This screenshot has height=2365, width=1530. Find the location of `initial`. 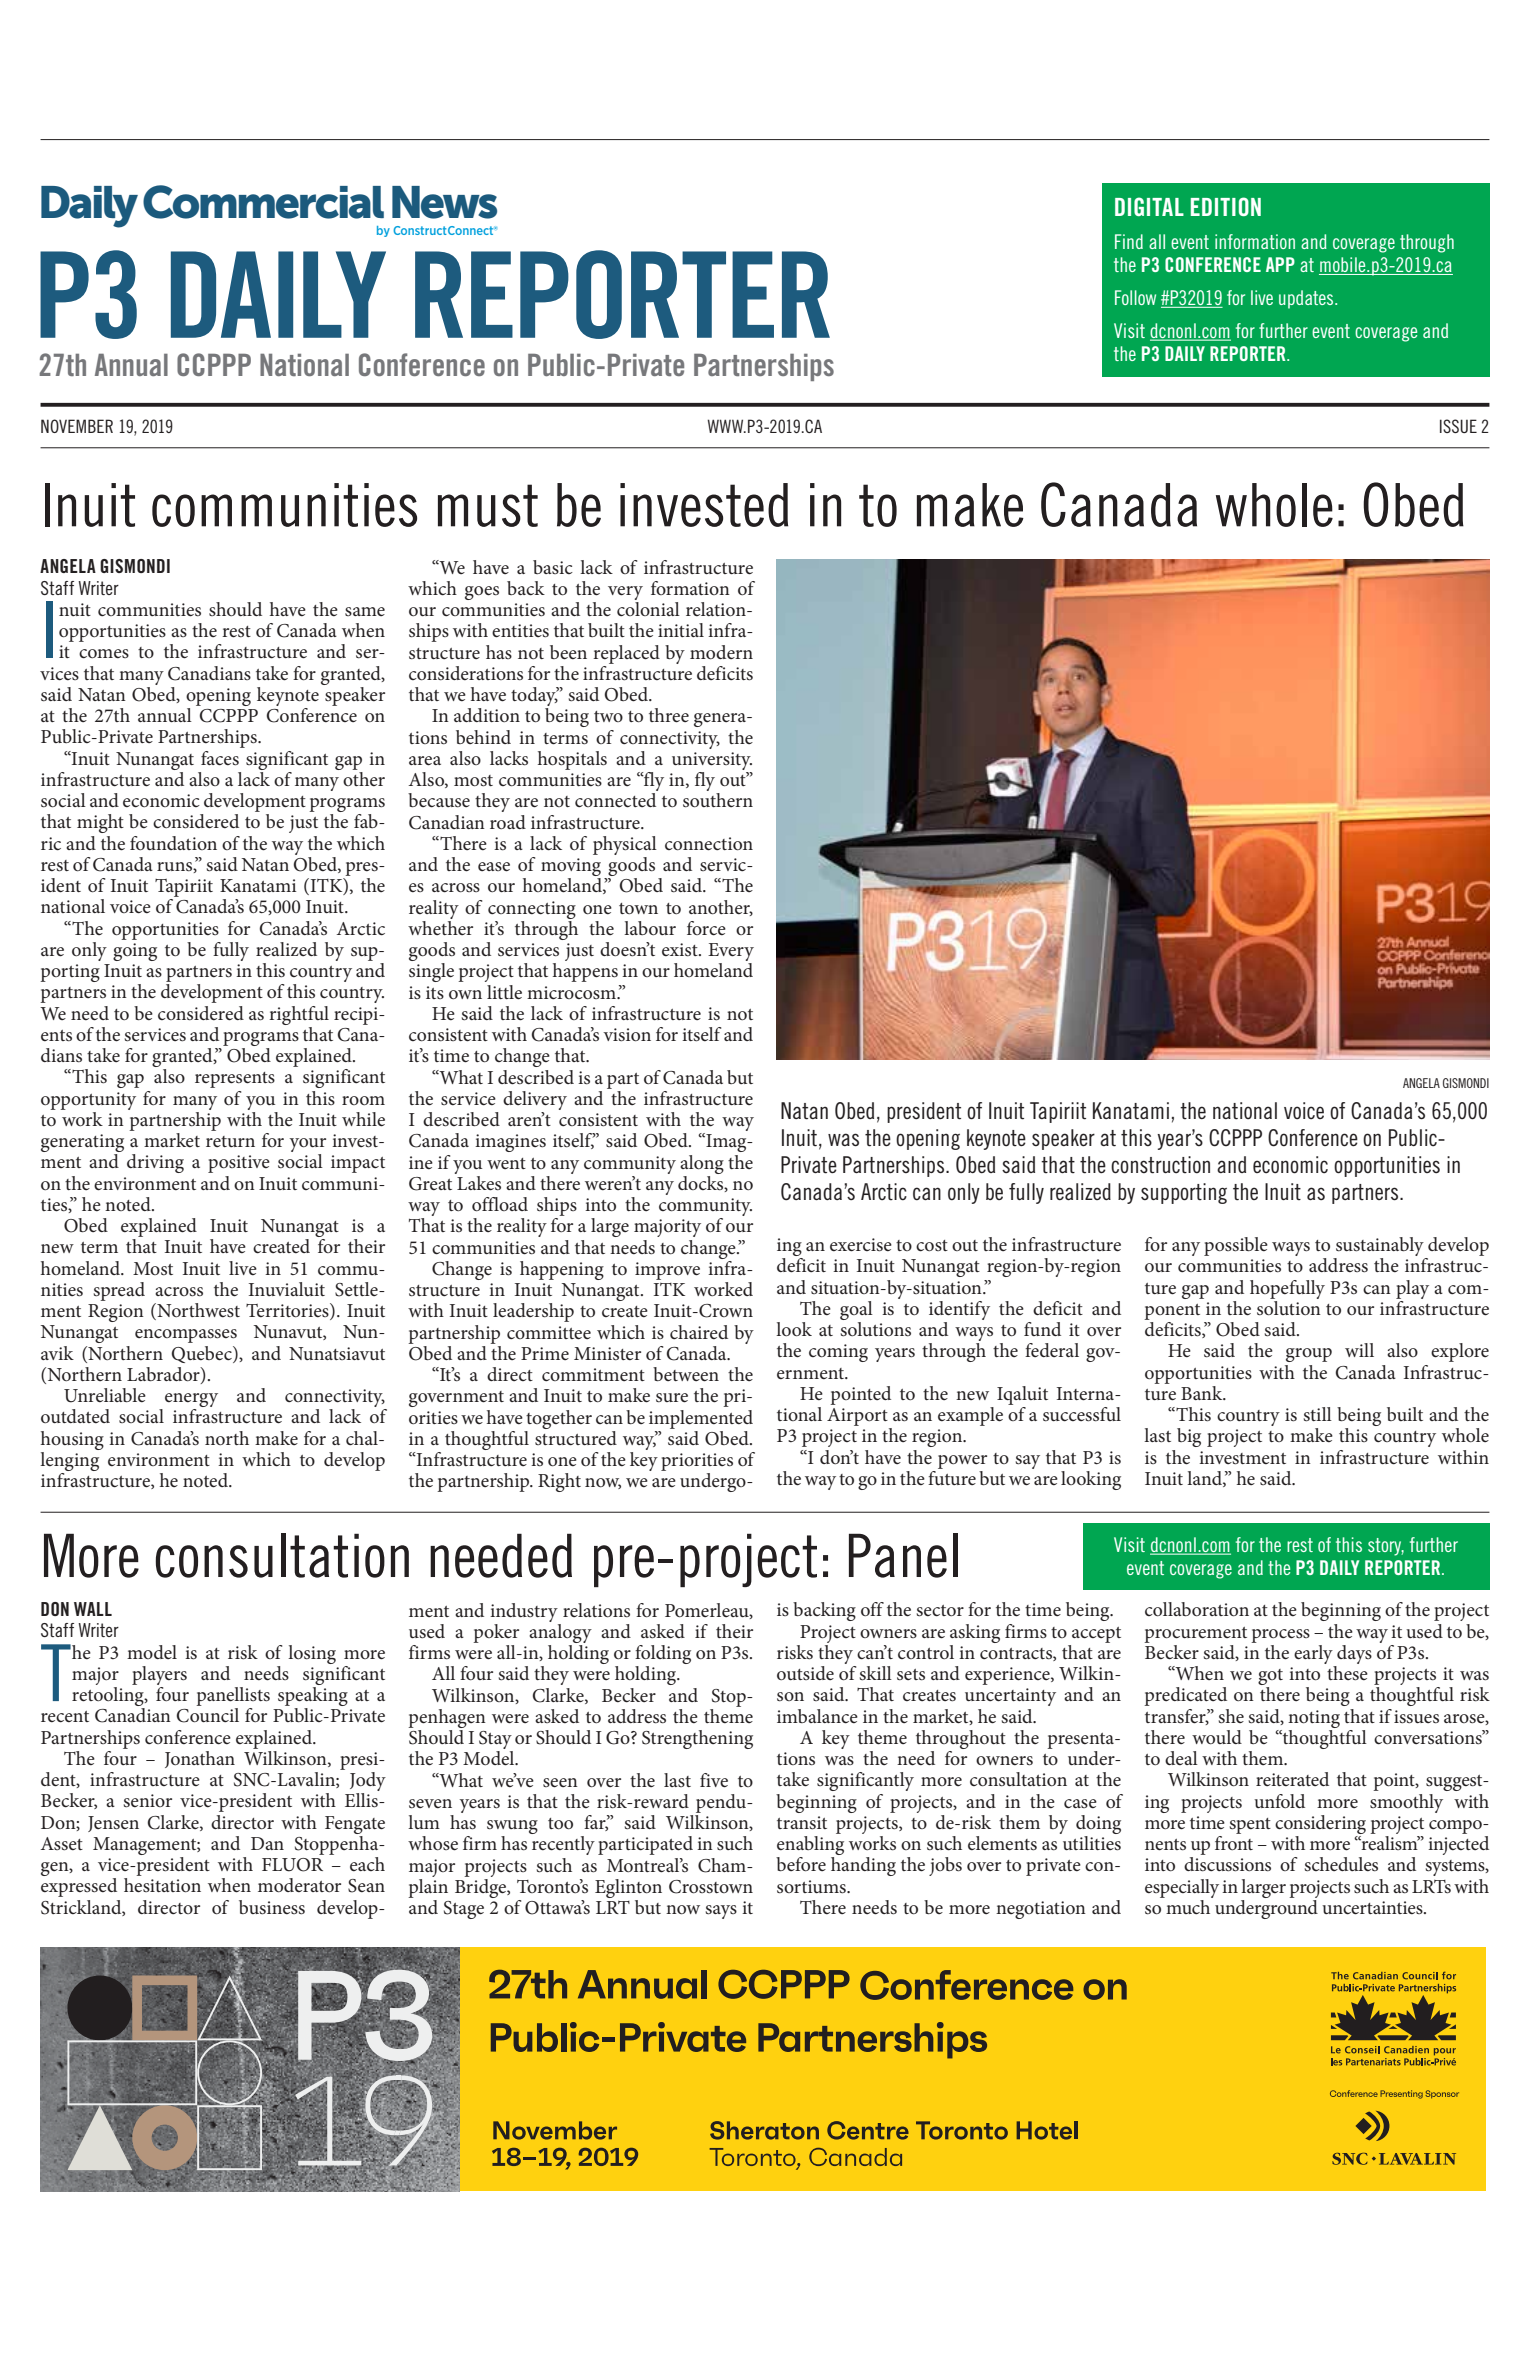

initial is located at coordinates (681, 630).
